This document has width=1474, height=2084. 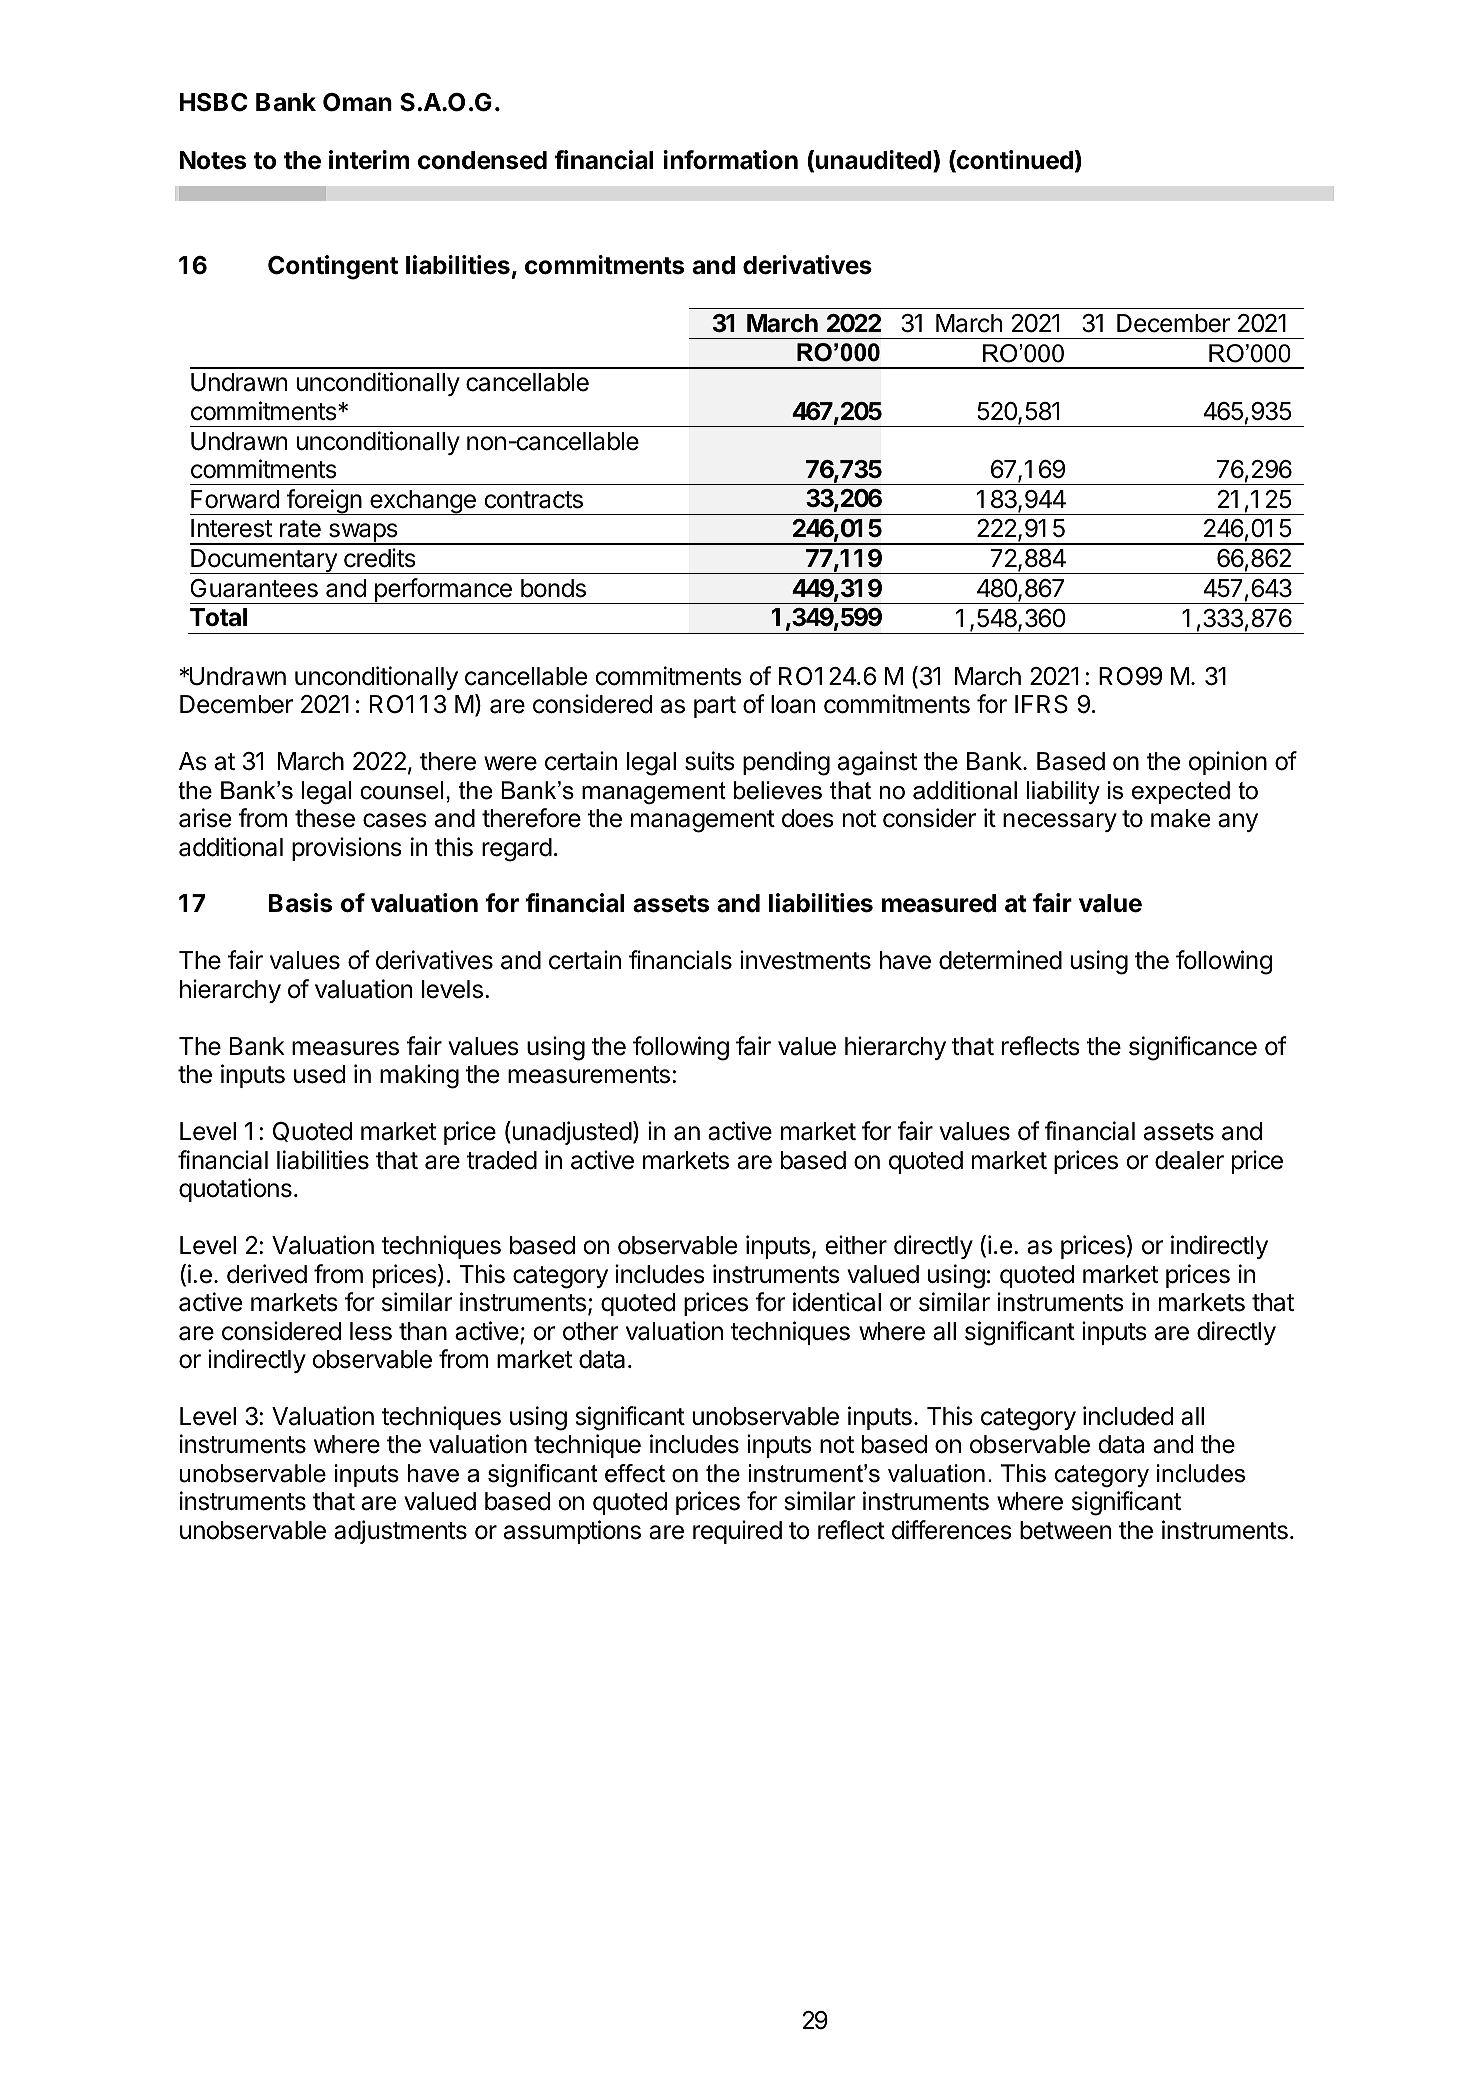 What do you see at coordinates (400, 1532) in the document?
I see `adjustments` at bounding box center [400, 1532].
